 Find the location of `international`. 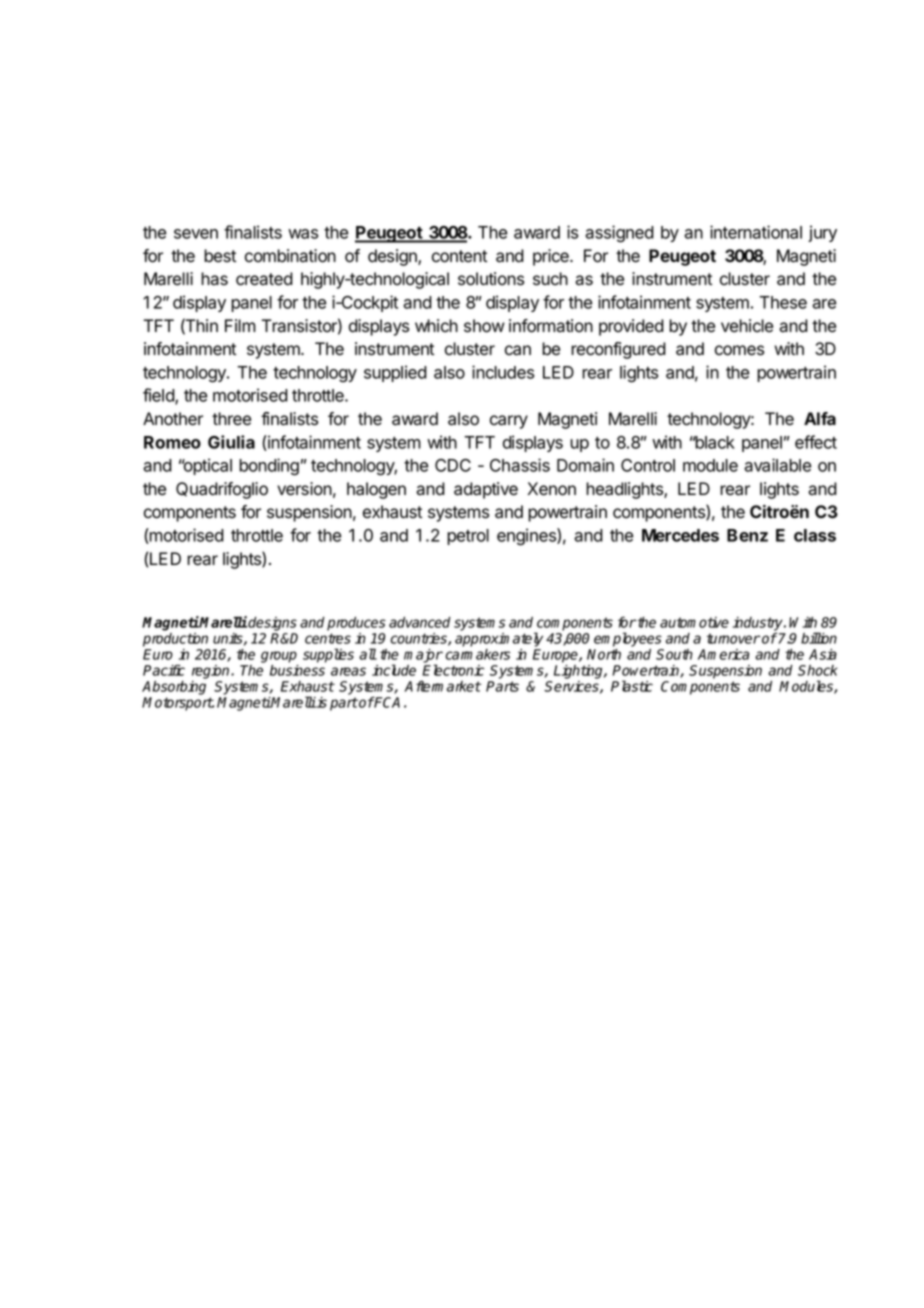

international is located at coordinates (756, 232).
